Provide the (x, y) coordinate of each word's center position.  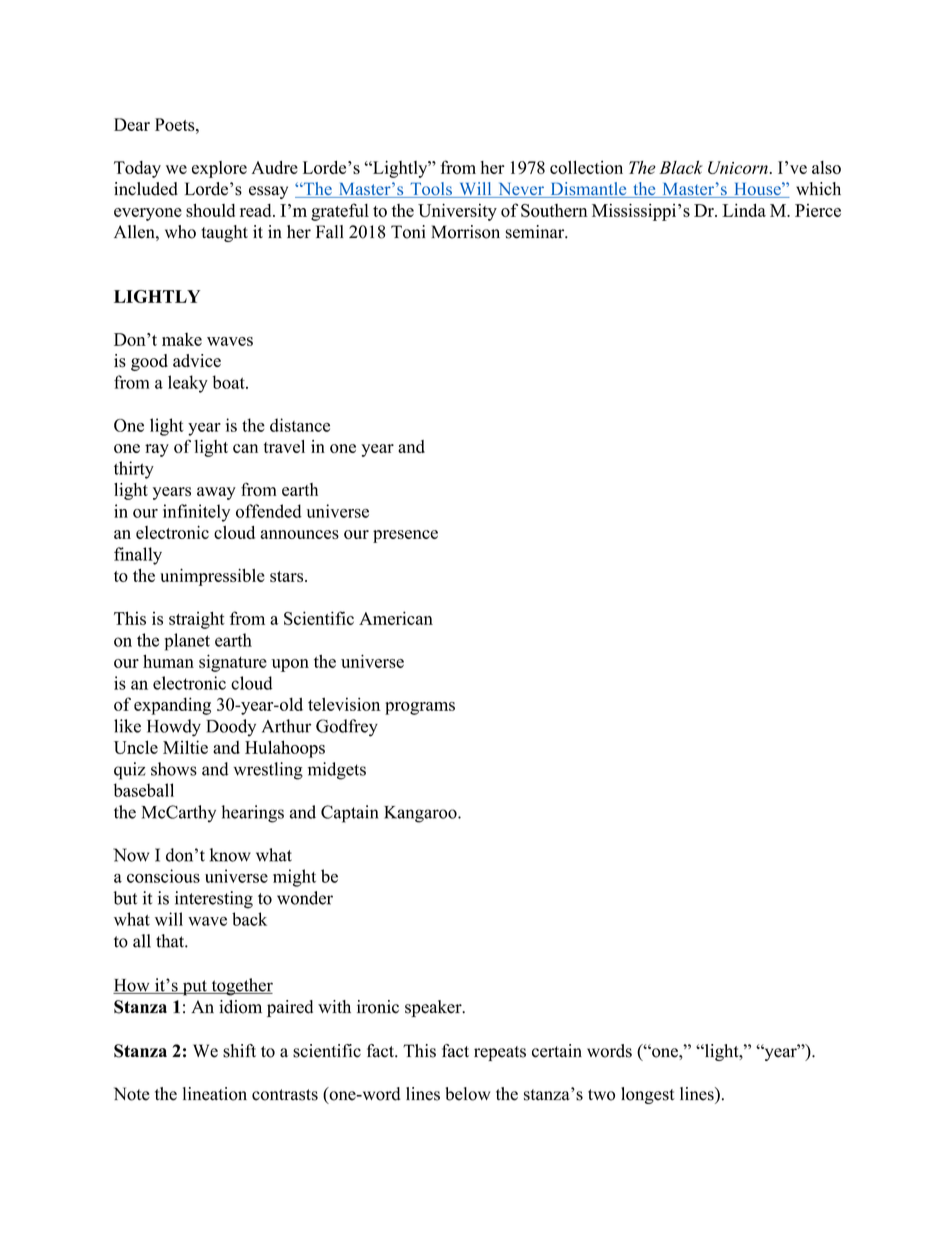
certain (557, 1051)
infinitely (196, 513)
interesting (214, 900)
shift (239, 1051)
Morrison (465, 232)
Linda (744, 210)
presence (405, 536)
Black (681, 167)
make (182, 339)
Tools (431, 190)
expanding (172, 706)
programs (420, 708)
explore (219, 169)
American (396, 618)
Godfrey (347, 728)
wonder (305, 898)
